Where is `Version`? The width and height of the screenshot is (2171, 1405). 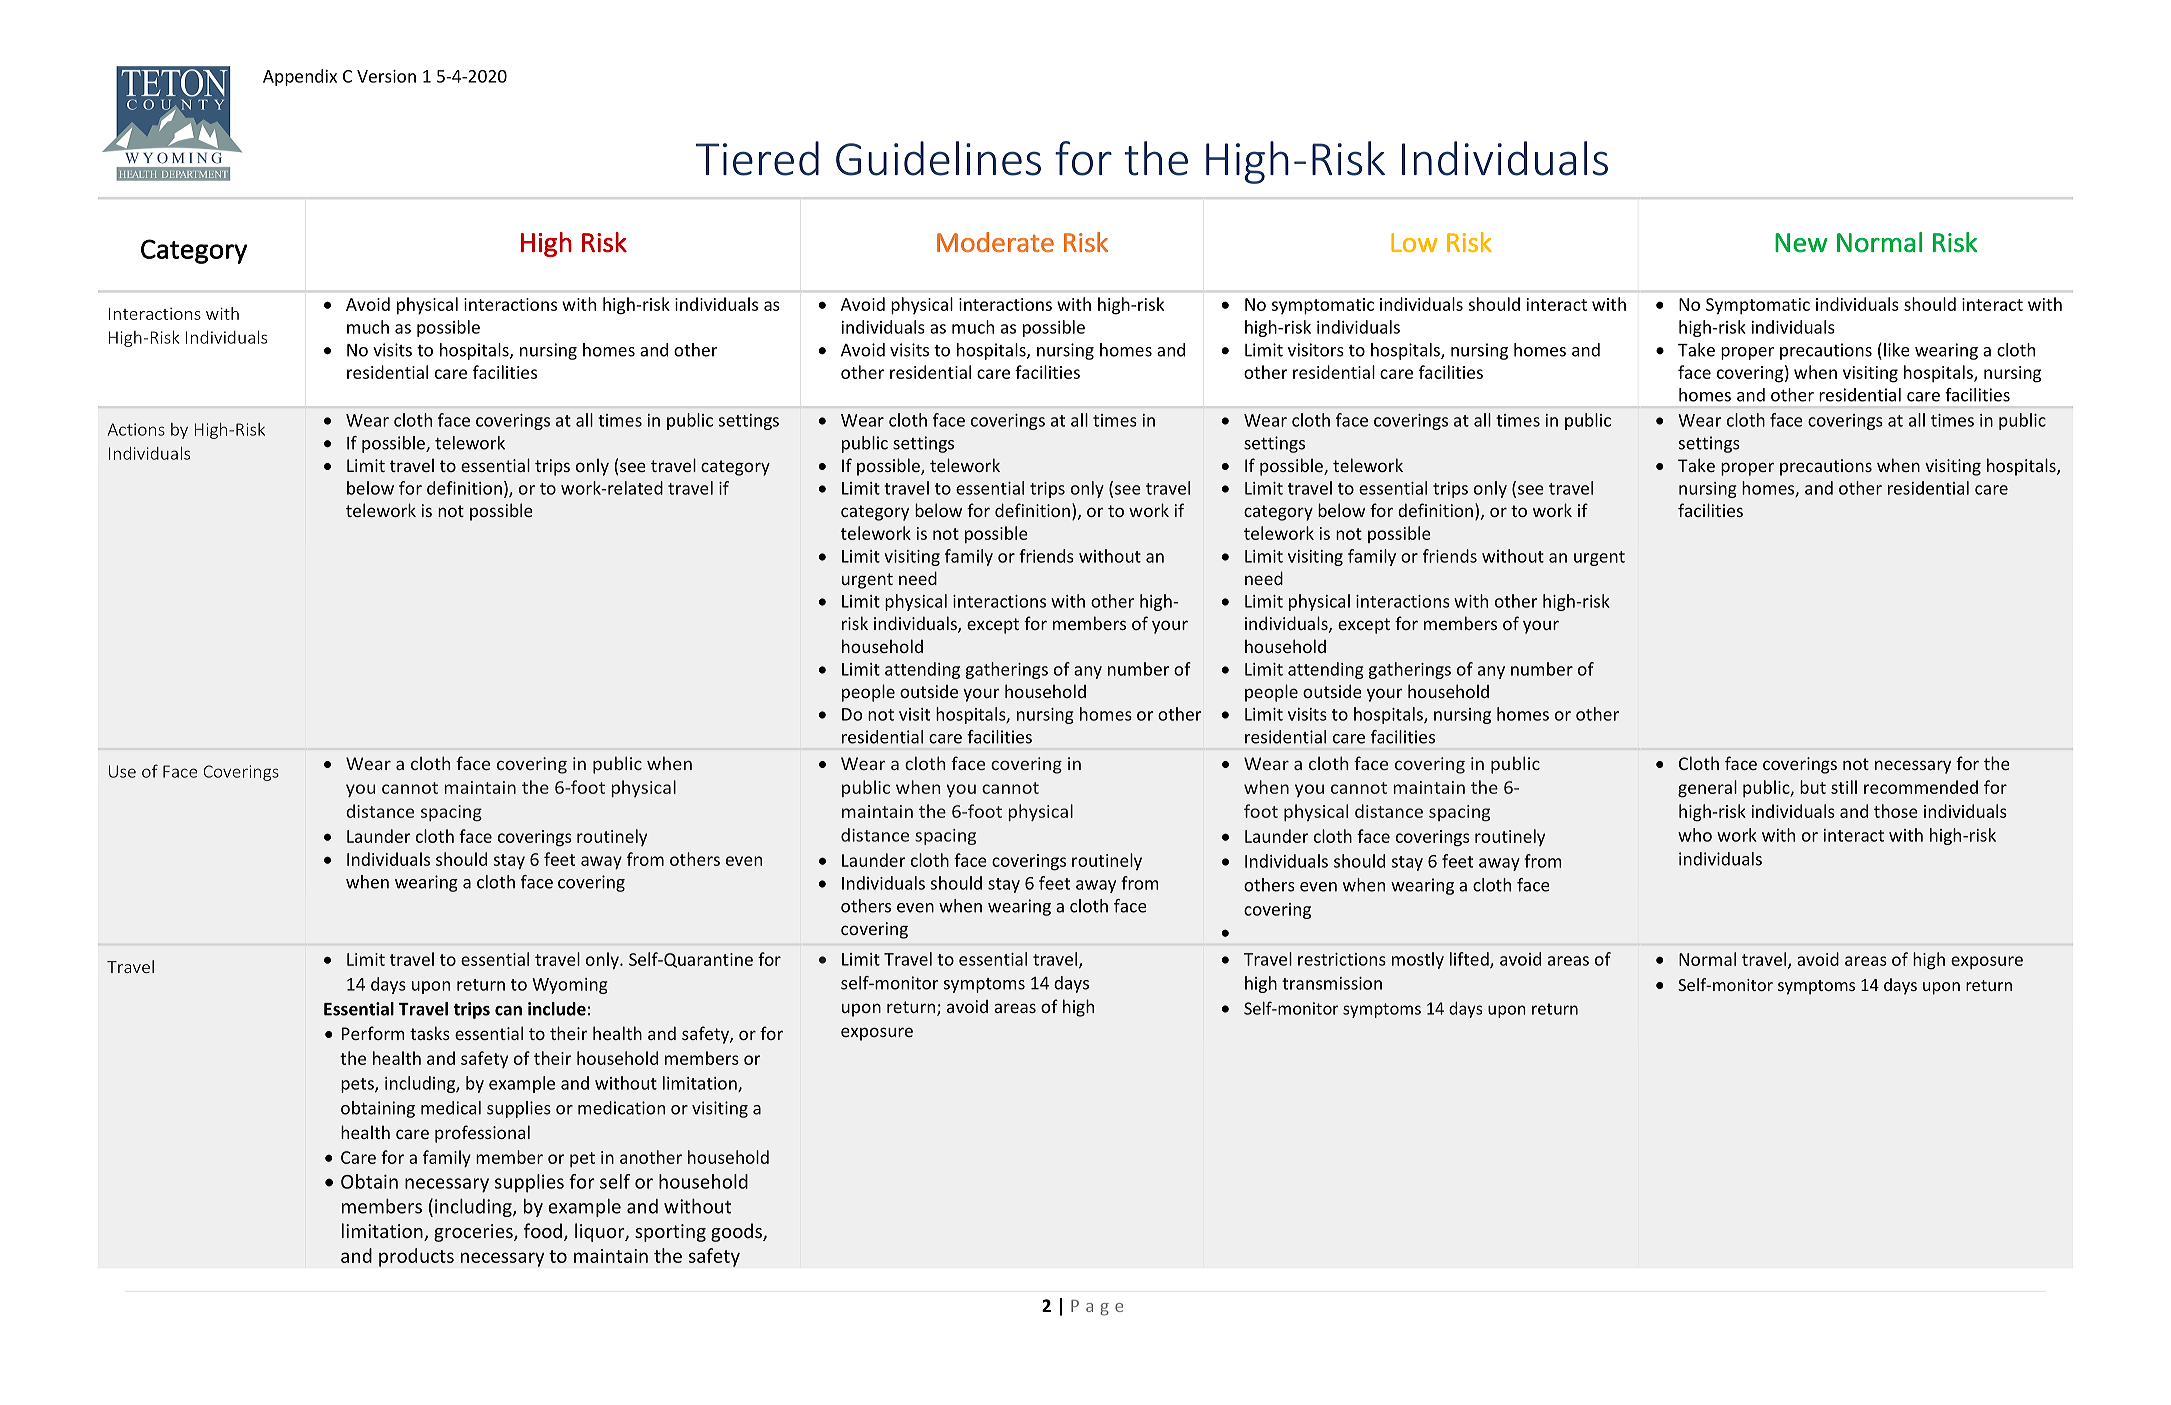 Version is located at coordinates (386, 76).
